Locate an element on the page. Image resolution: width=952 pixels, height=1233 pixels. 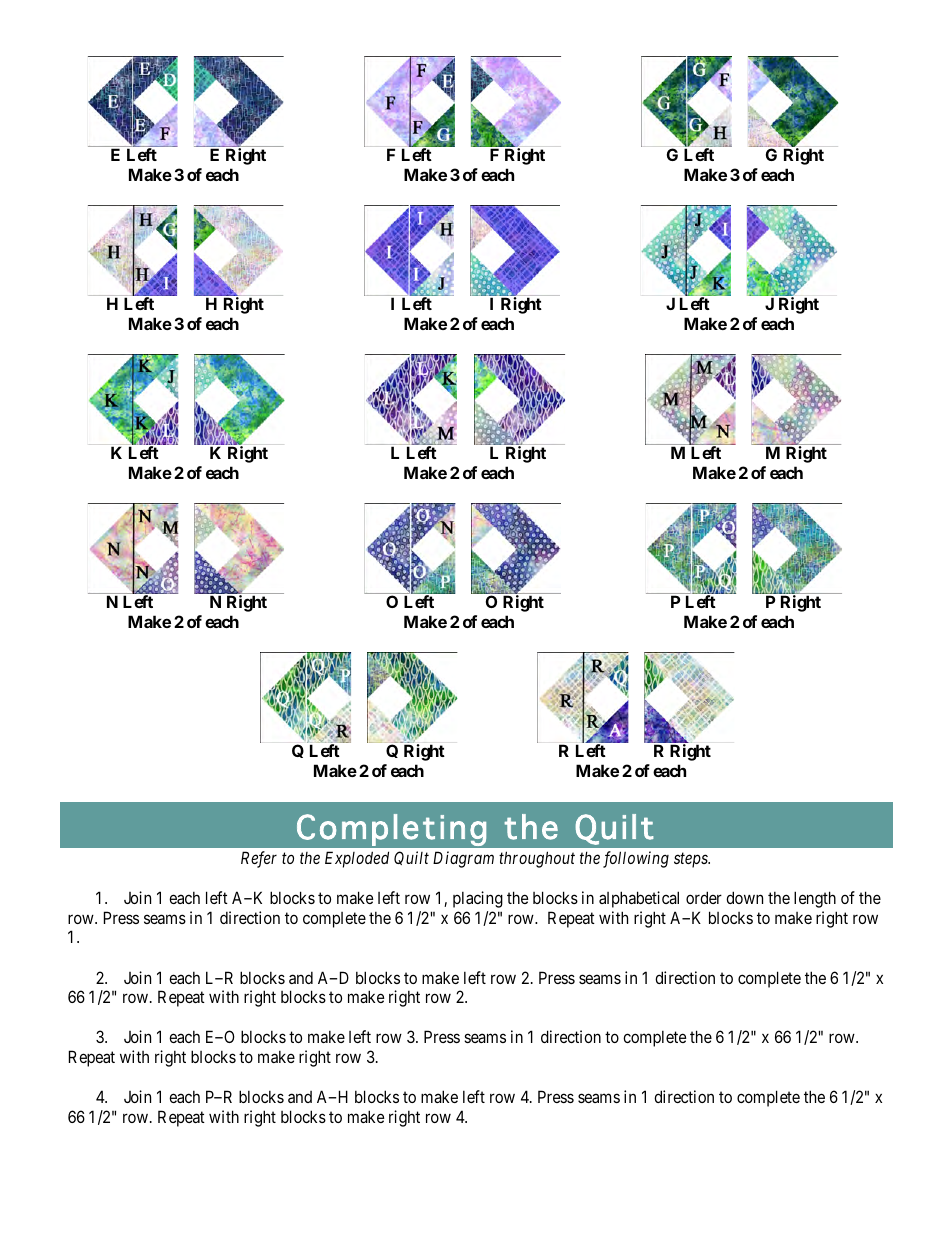
following is located at coordinates (636, 859).
